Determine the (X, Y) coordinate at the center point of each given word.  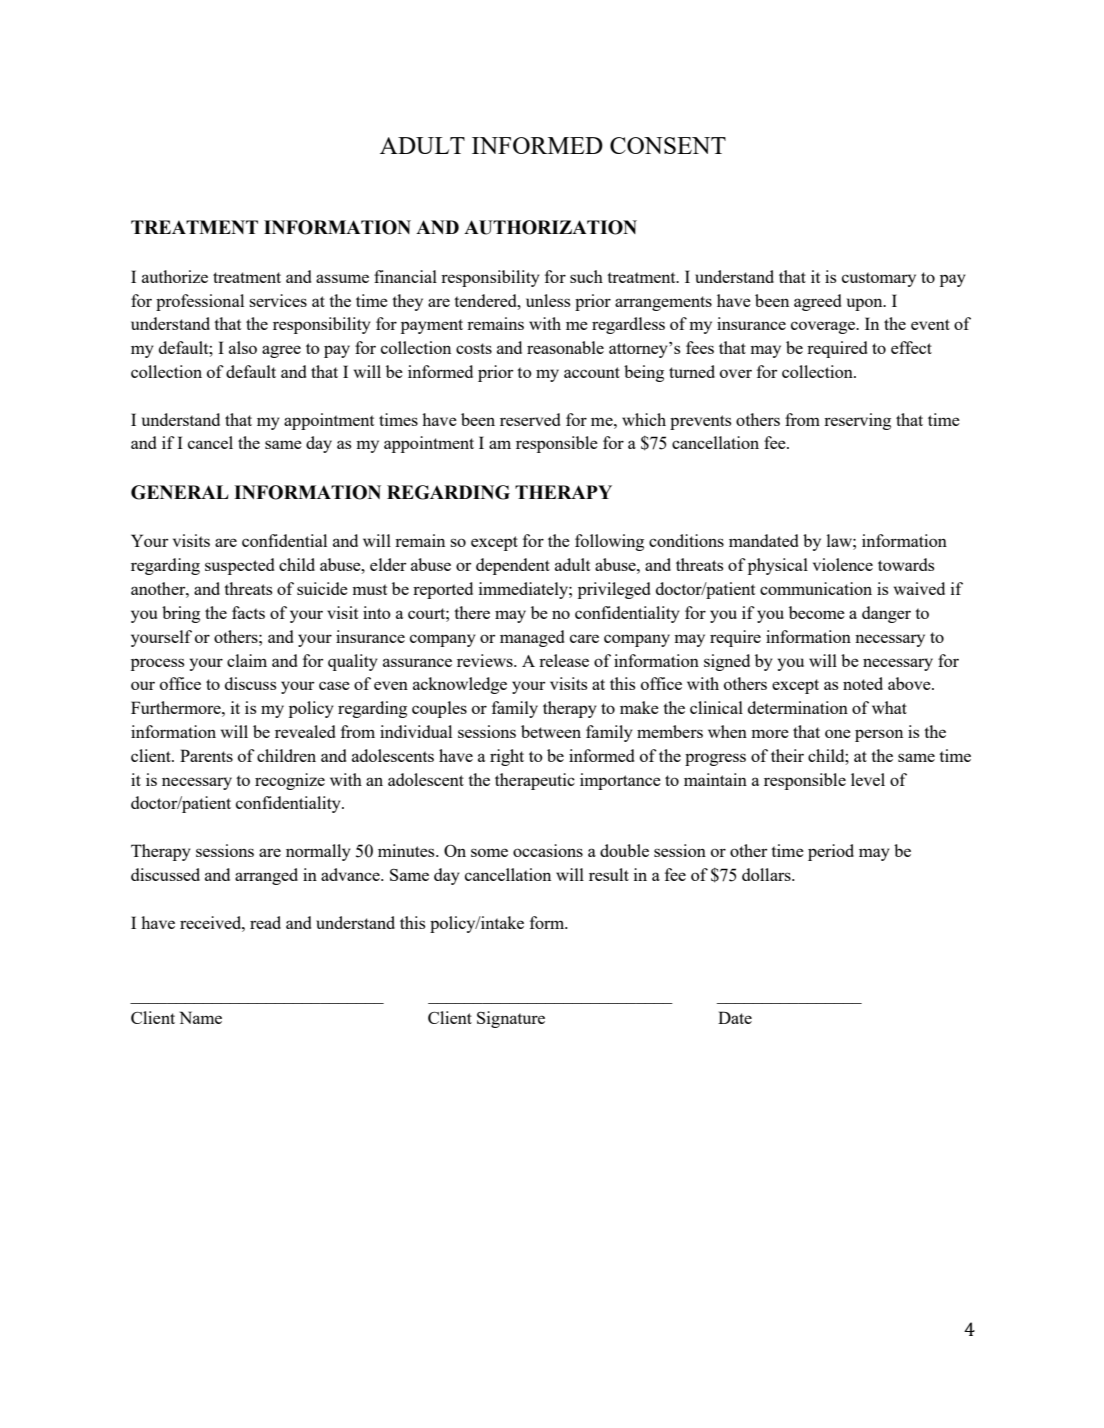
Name (201, 1017)
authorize (175, 276)
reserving (857, 421)
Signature (511, 1019)
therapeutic (535, 781)
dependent (513, 566)
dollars (767, 874)
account (592, 372)
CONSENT (668, 145)
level (868, 779)
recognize (290, 781)
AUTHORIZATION (550, 227)
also (243, 347)
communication (816, 588)
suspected (239, 566)
